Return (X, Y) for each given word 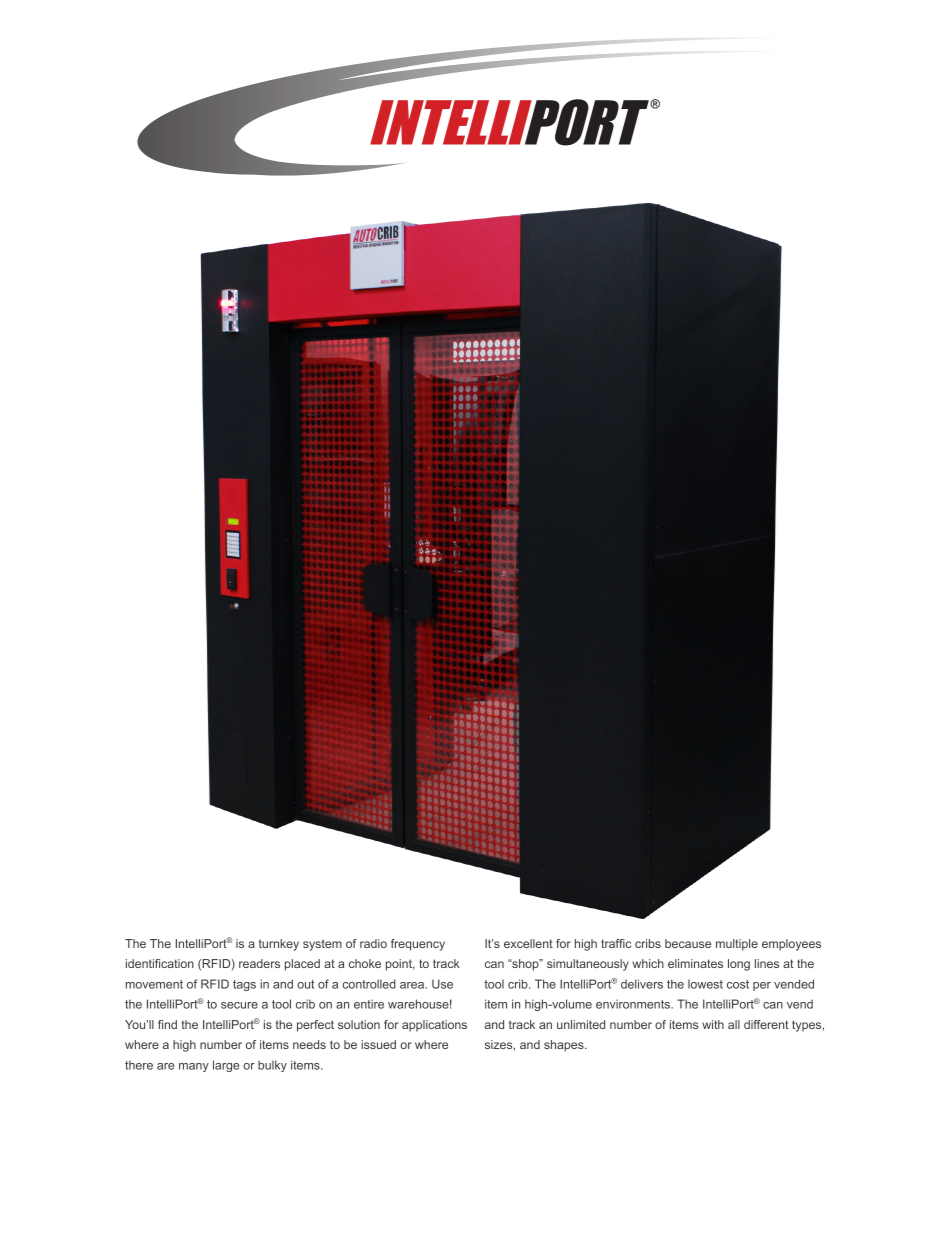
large (226, 1066)
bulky (272, 1066)
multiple (737, 945)
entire (369, 1004)
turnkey (279, 945)
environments (634, 1004)
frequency (418, 945)
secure (239, 1005)
